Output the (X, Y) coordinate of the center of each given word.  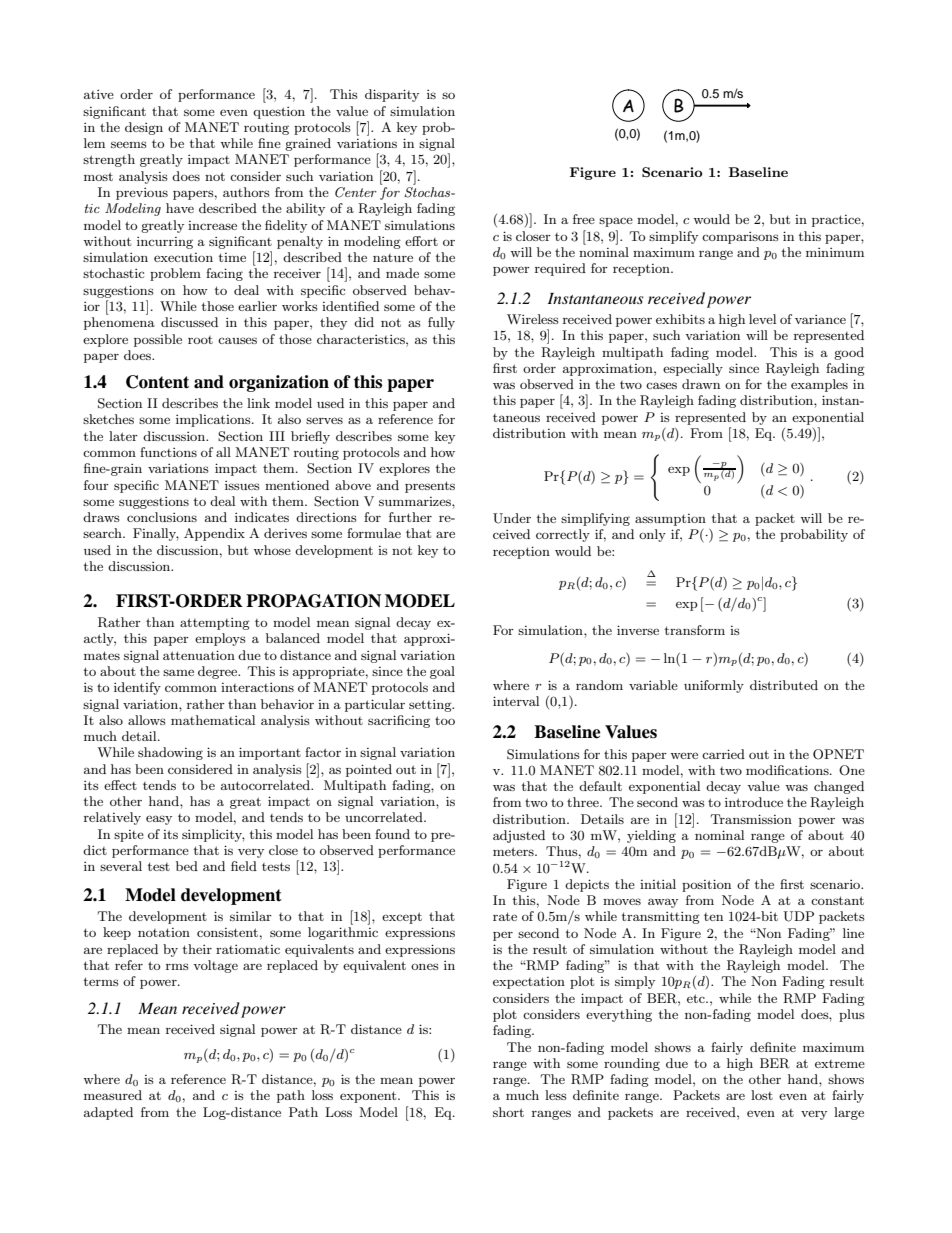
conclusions (162, 517)
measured (113, 1095)
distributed (784, 685)
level (762, 319)
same (178, 672)
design (144, 128)
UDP (798, 916)
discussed (189, 322)
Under (512, 518)
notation (164, 932)
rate (505, 916)
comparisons (740, 238)
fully (441, 323)
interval (516, 701)
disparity (392, 95)
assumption (670, 520)
